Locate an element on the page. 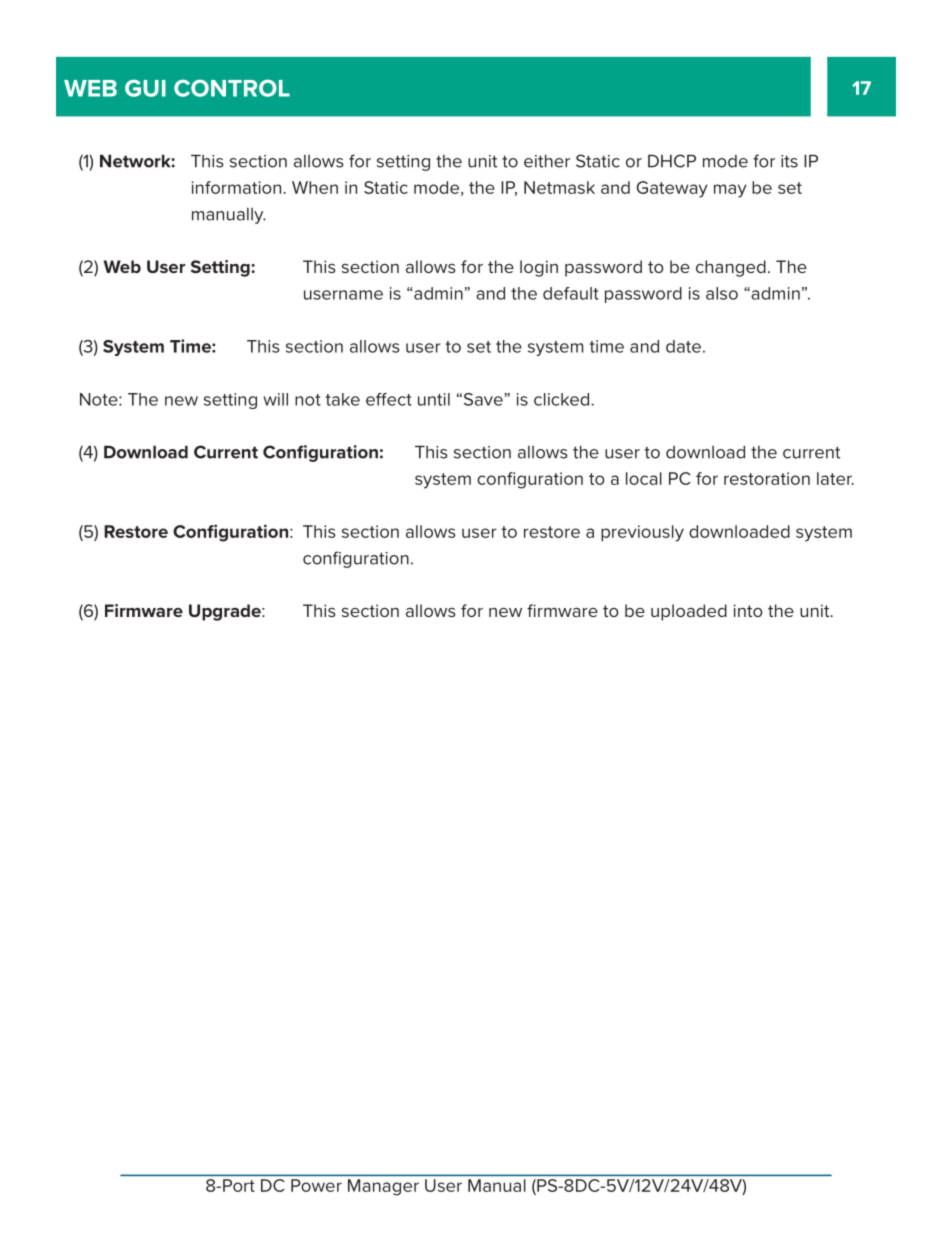 The height and width of the image is (1233, 952). GUI is located at coordinates (145, 88).
